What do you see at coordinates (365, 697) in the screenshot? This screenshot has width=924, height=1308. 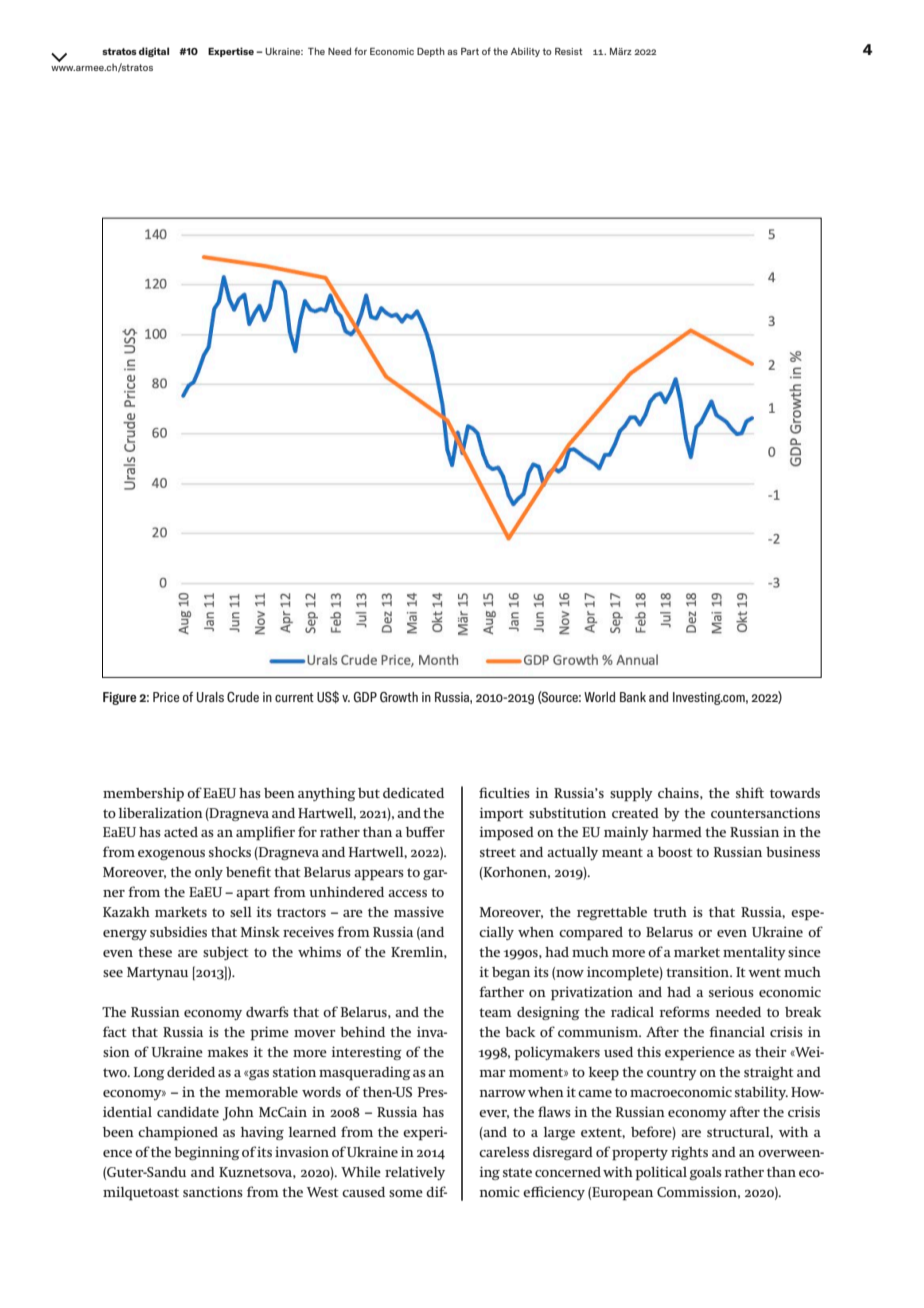 I see `GDP` at bounding box center [365, 697].
